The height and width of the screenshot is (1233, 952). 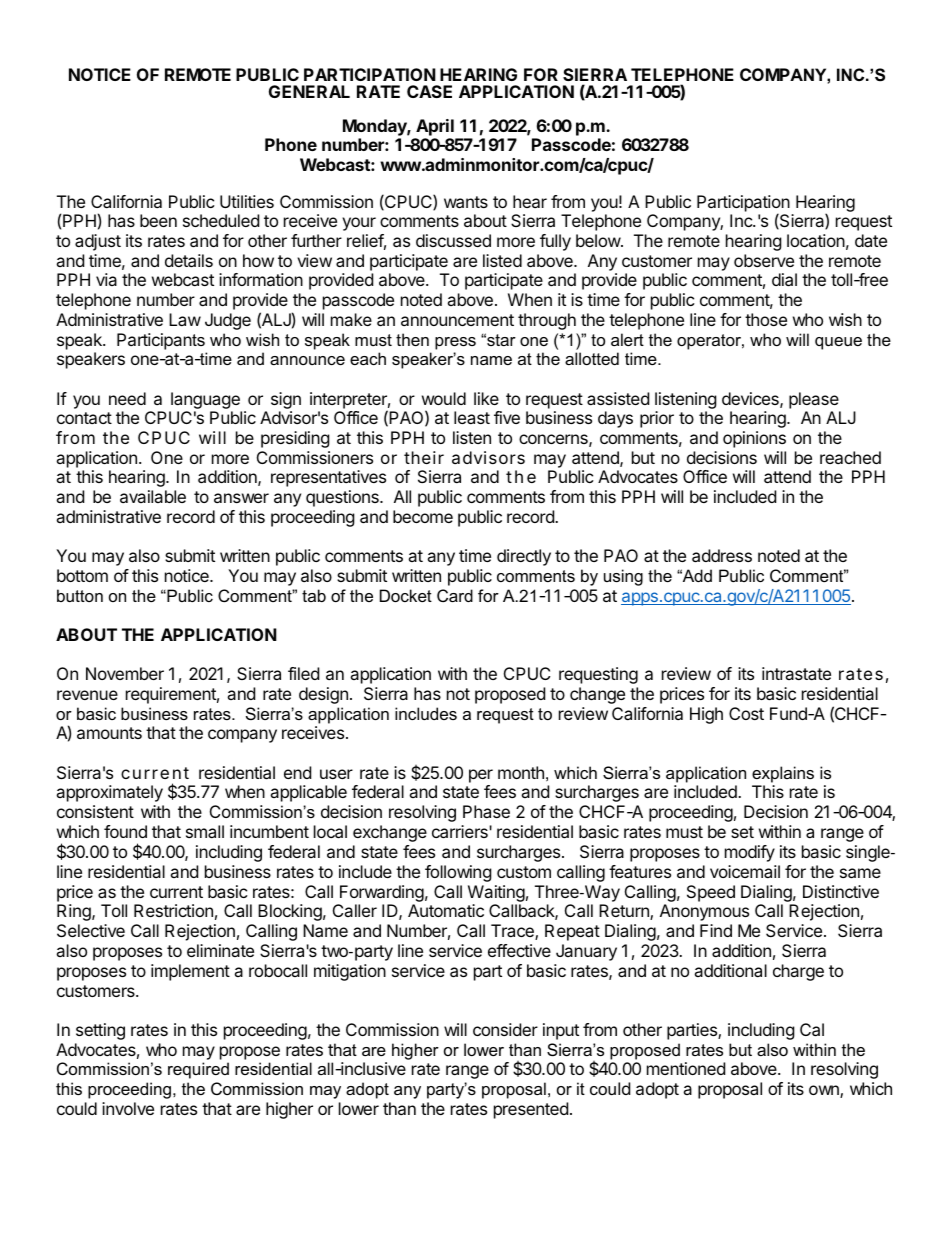 What do you see at coordinates (429, 91) in the screenshot?
I see `CASE` at bounding box center [429, 91].
